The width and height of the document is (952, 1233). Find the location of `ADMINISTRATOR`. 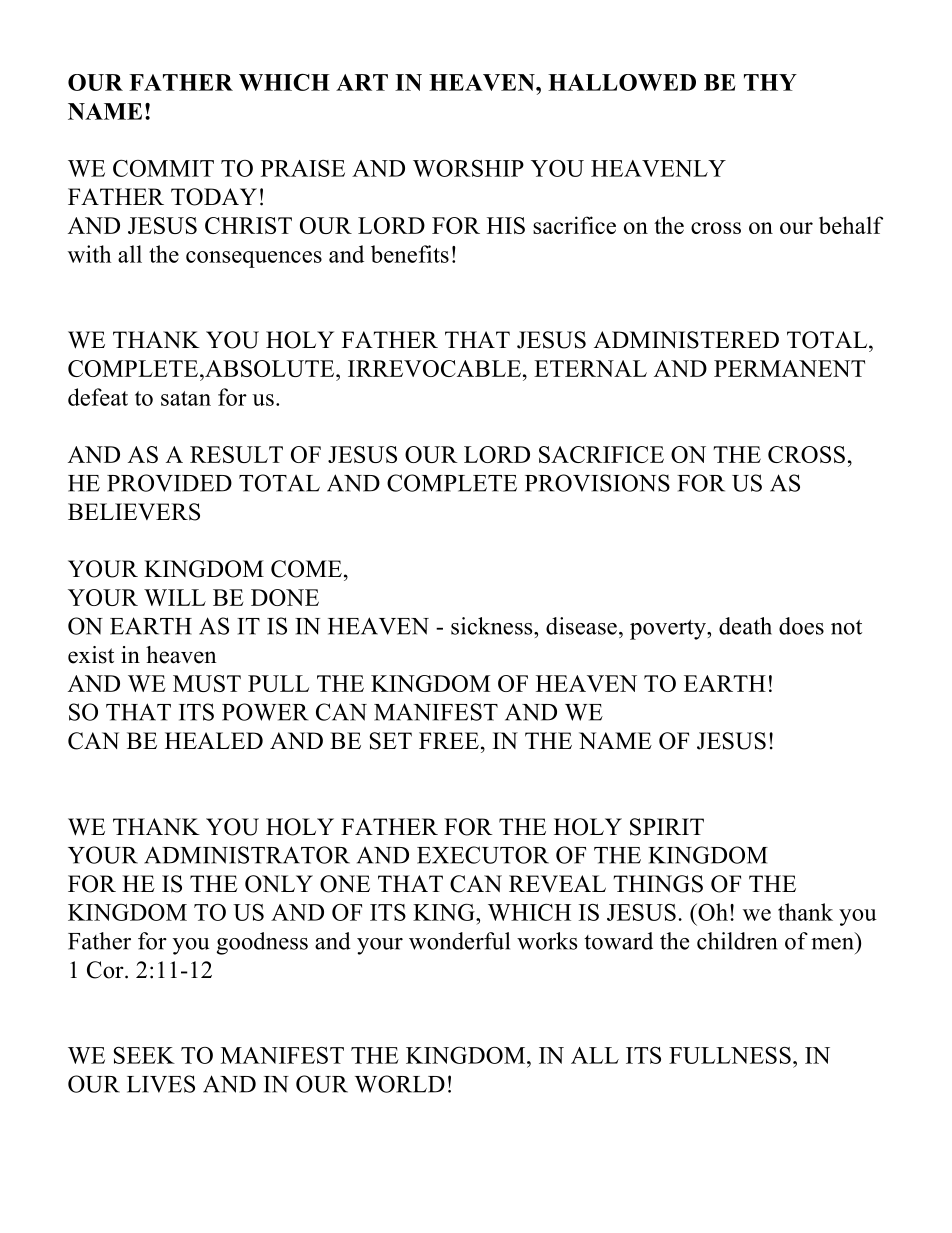

ADMINISTRATOR is located at coordinates (247, 855).
